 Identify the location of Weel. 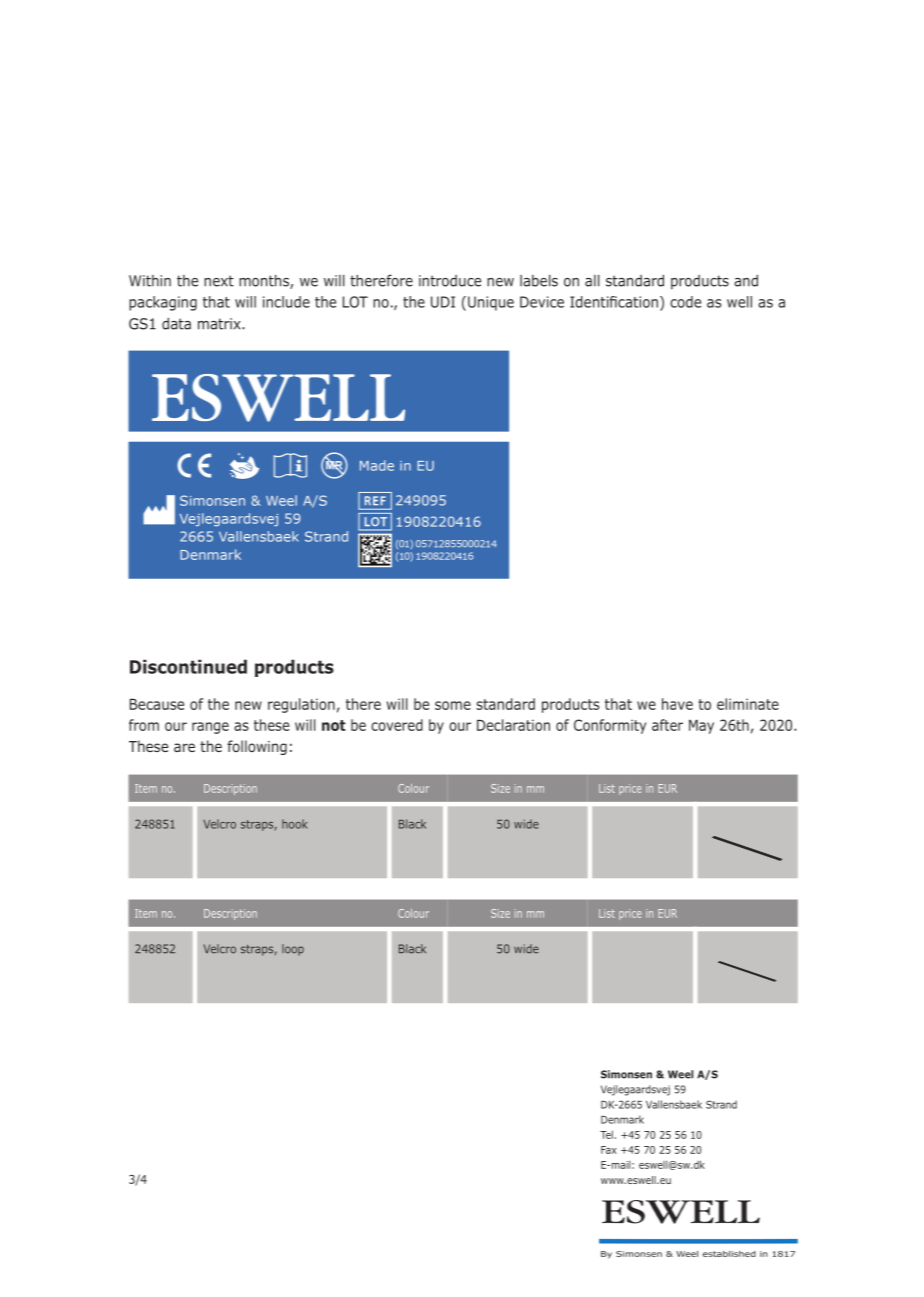
(680, 1074).
